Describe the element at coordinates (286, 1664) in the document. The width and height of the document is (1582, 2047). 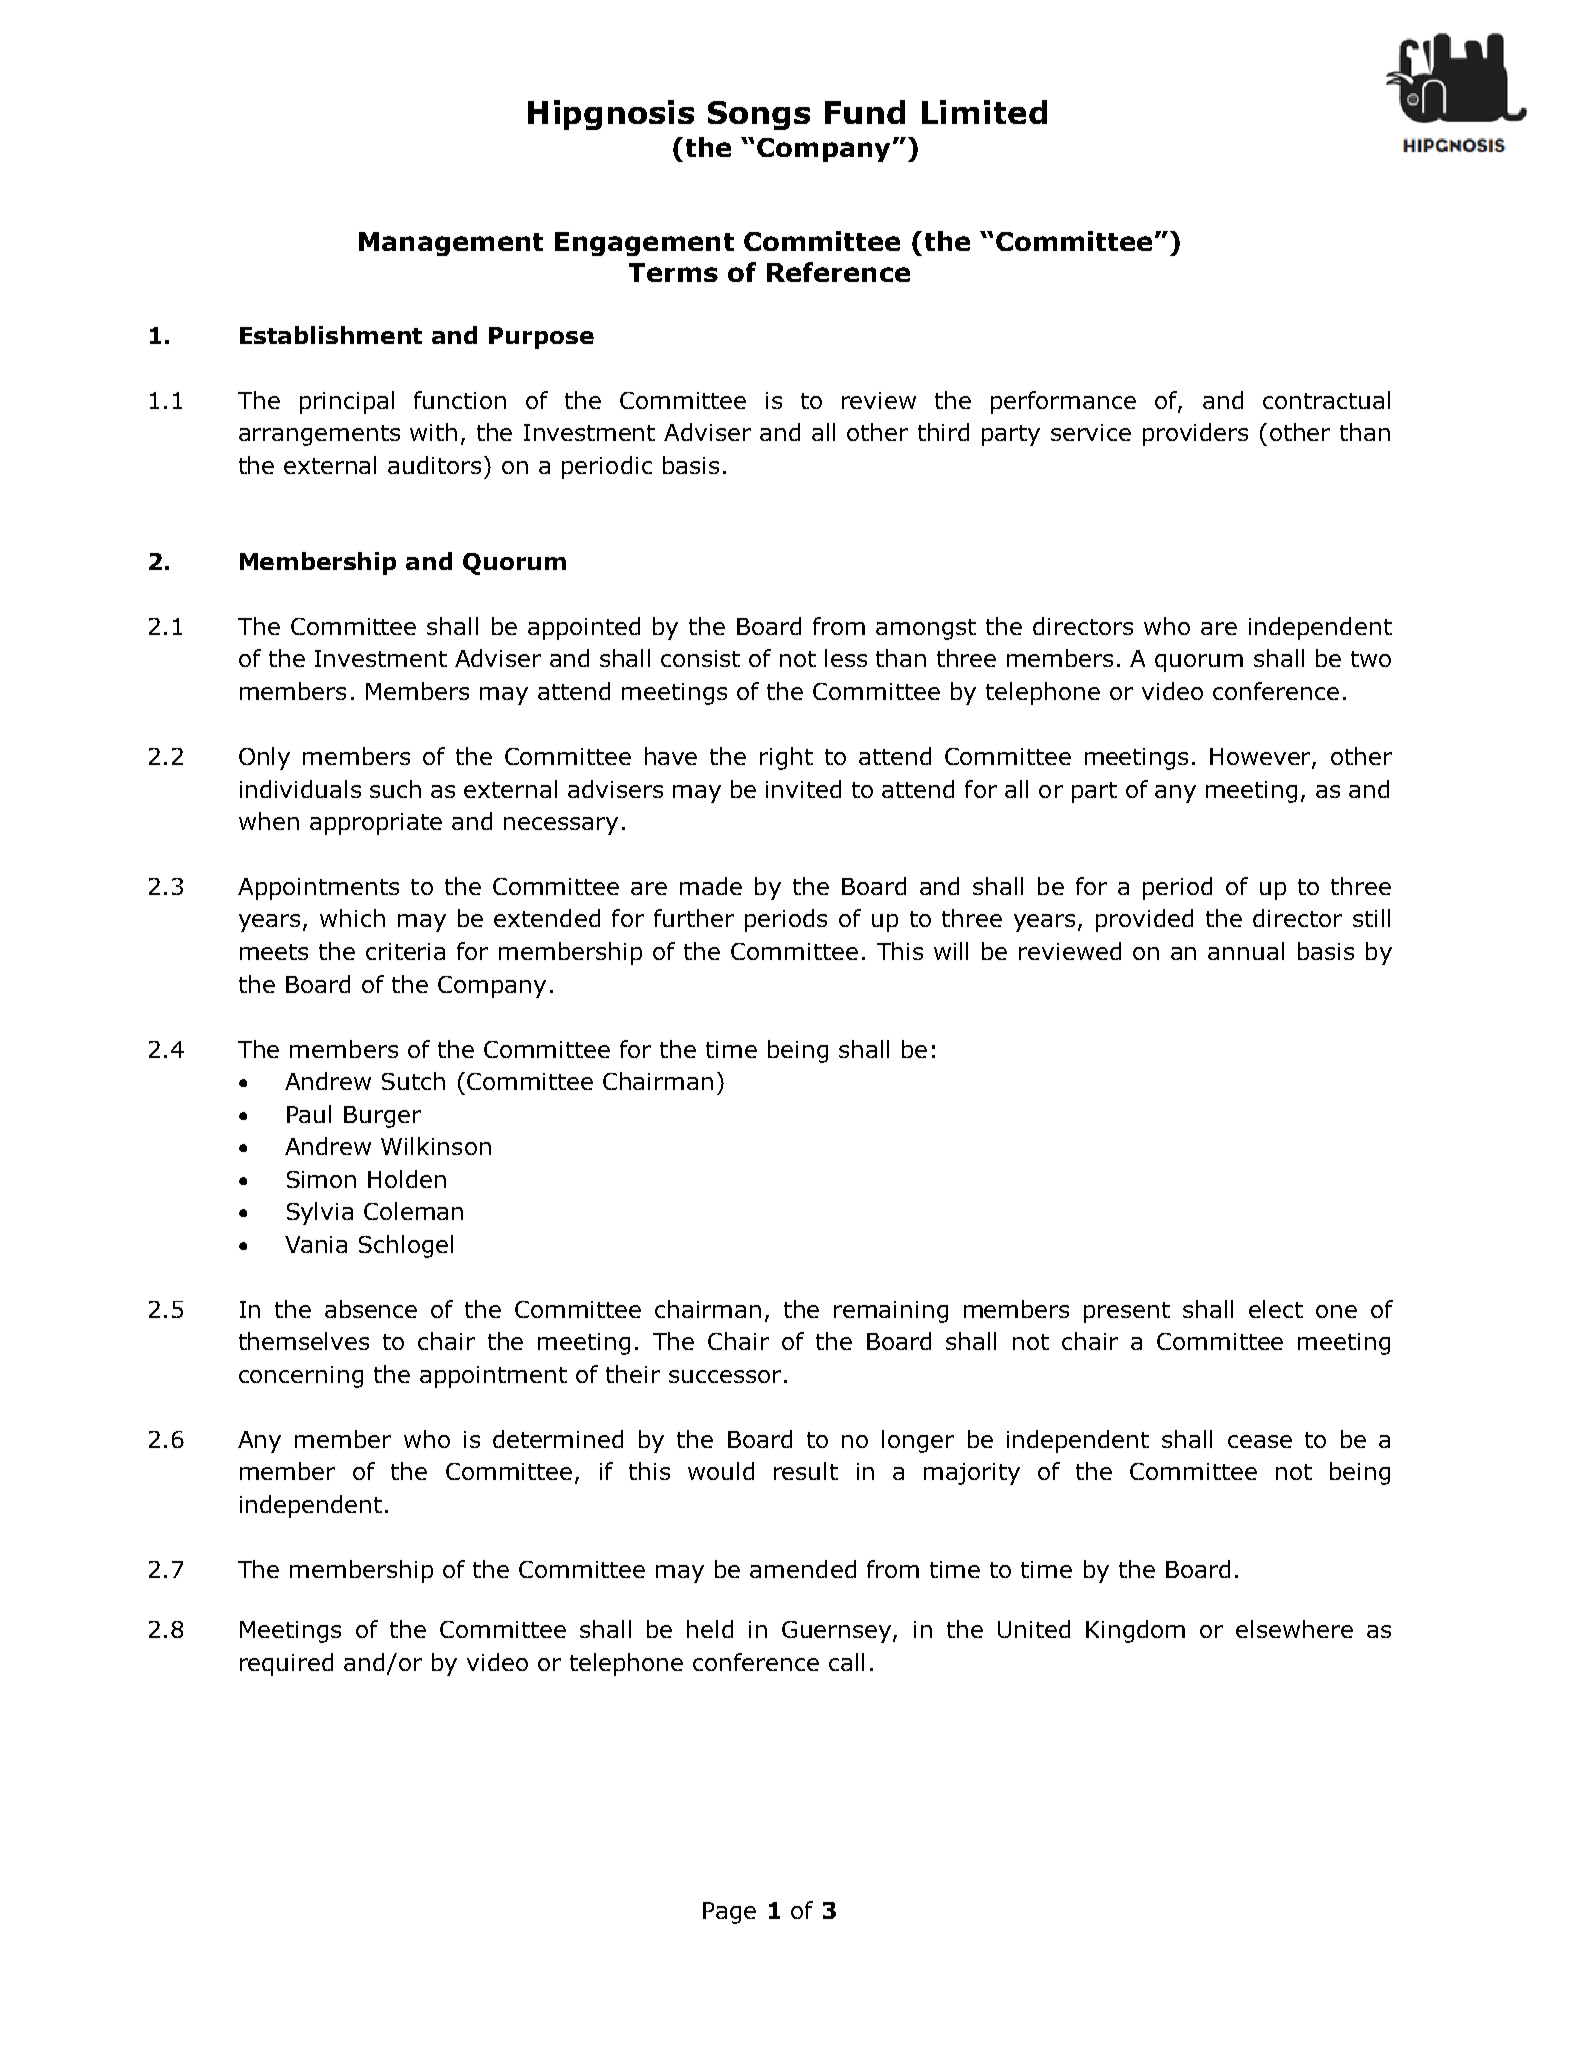
I see `required` at that location.
